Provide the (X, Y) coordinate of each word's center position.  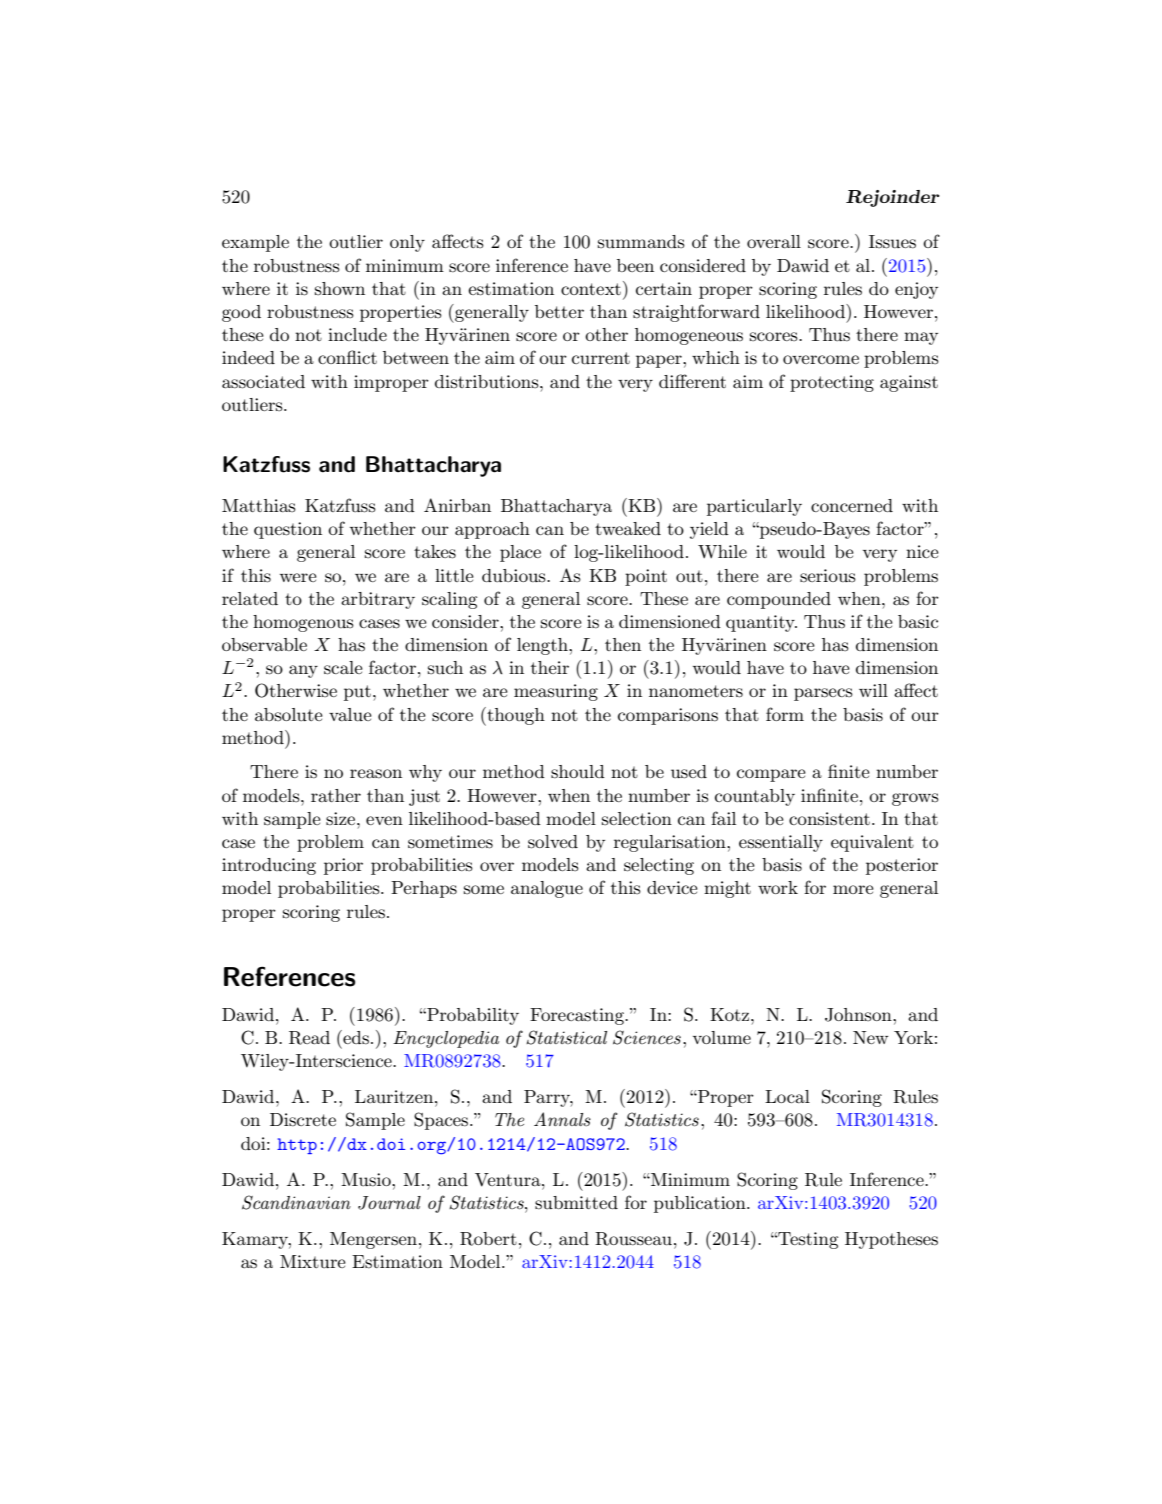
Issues (892, 242)
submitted (576, 1202)
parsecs (823, 694)
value (350, 715)
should (578, 771)
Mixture (313, 1261)
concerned (852, 505)
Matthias (259, 505)
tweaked (628, 528)
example (255, 243)
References (290, 976)
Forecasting (578, 1016)
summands (641, 242)
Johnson (859, 1015)
